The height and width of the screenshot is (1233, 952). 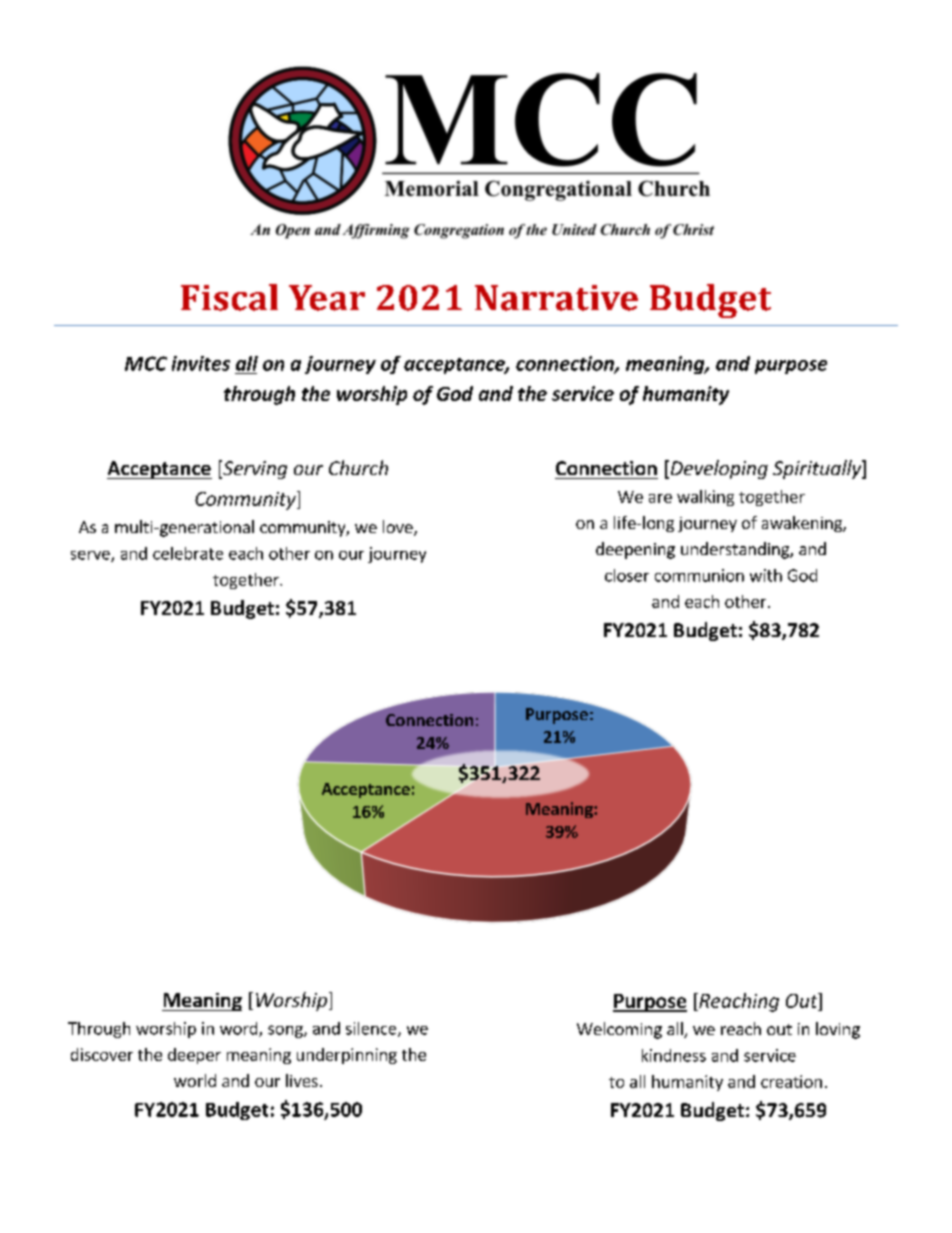 I want to click on silence, so click(x=372, y=1029).
